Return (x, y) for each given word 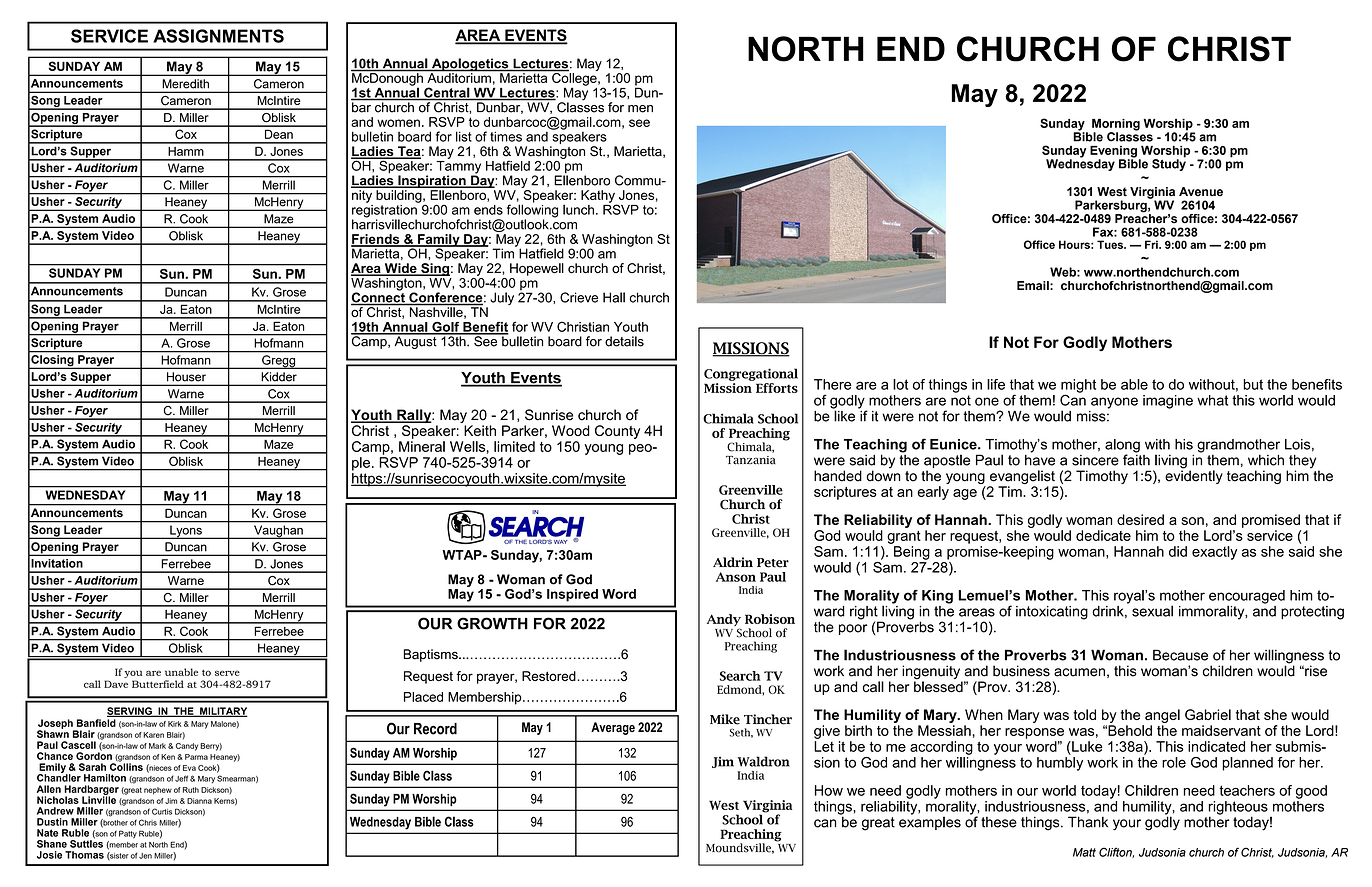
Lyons (186, 532)
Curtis (162, 811)
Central (447, 93)
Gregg (279, 362)
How (829, 790)
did (1178, 551)
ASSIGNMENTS (218, 36)
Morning (1116, 126)
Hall (614, 297)
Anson (736, 577)
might (1078, 387)
